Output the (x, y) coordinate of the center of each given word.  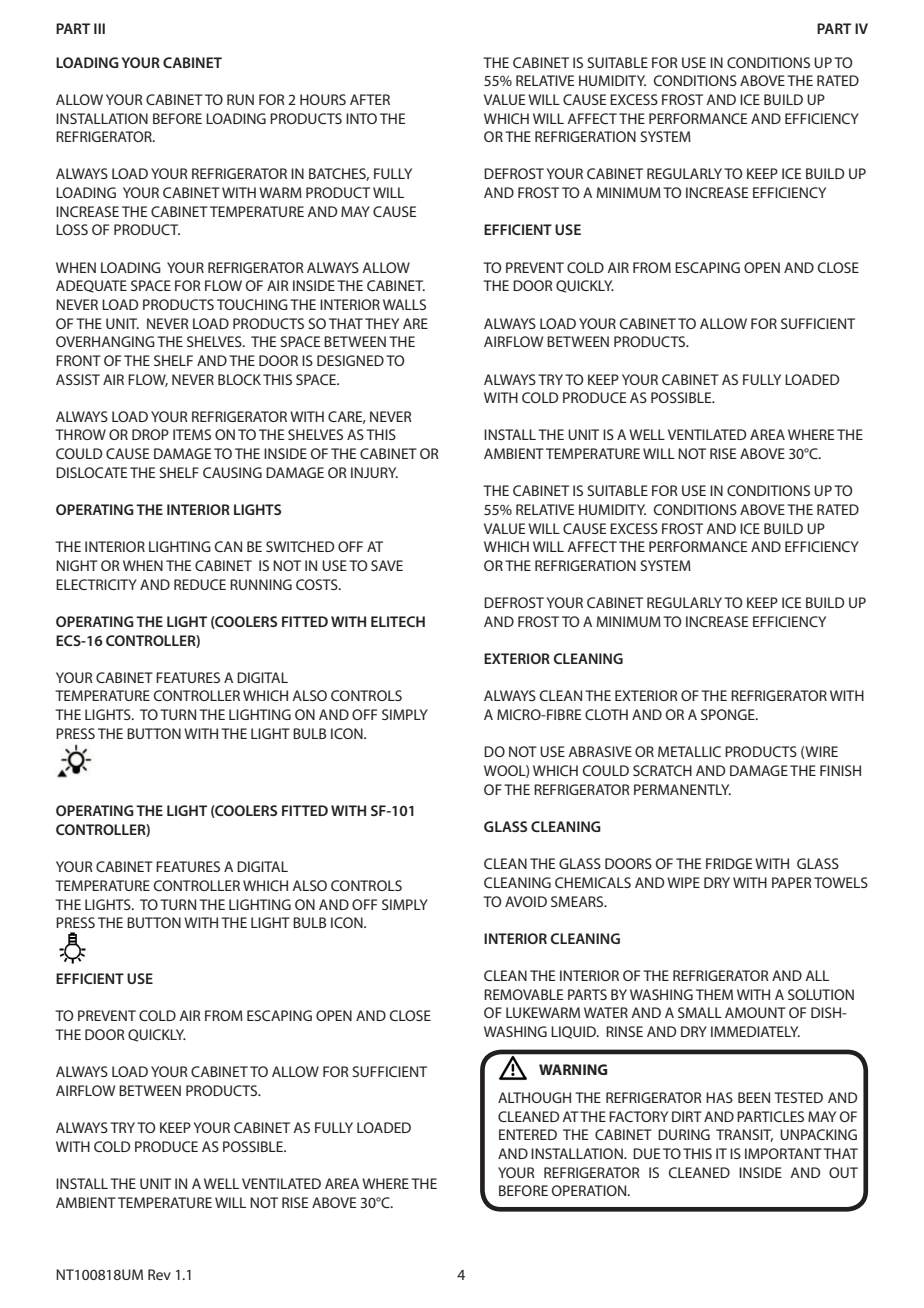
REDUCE (200, 584)
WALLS (404, 304)
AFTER (370, 99)
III (99, 28)
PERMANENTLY (682, 789)
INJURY (374, 472)
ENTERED (528, 1134)
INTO (361, 118)
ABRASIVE (600, 751)
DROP (150, 434)
